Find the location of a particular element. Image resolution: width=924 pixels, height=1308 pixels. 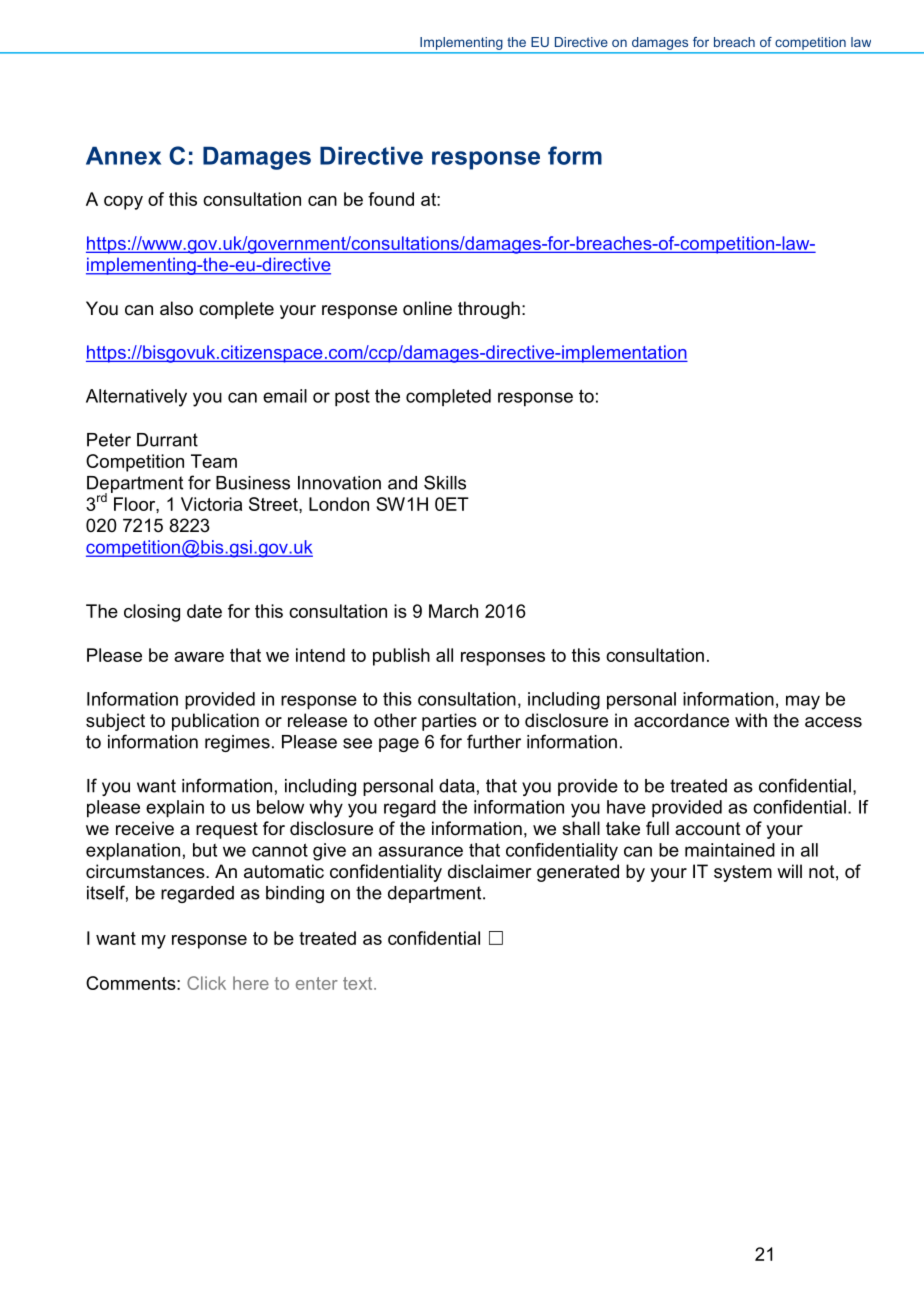

copy is located at coordinates (123, 203).
